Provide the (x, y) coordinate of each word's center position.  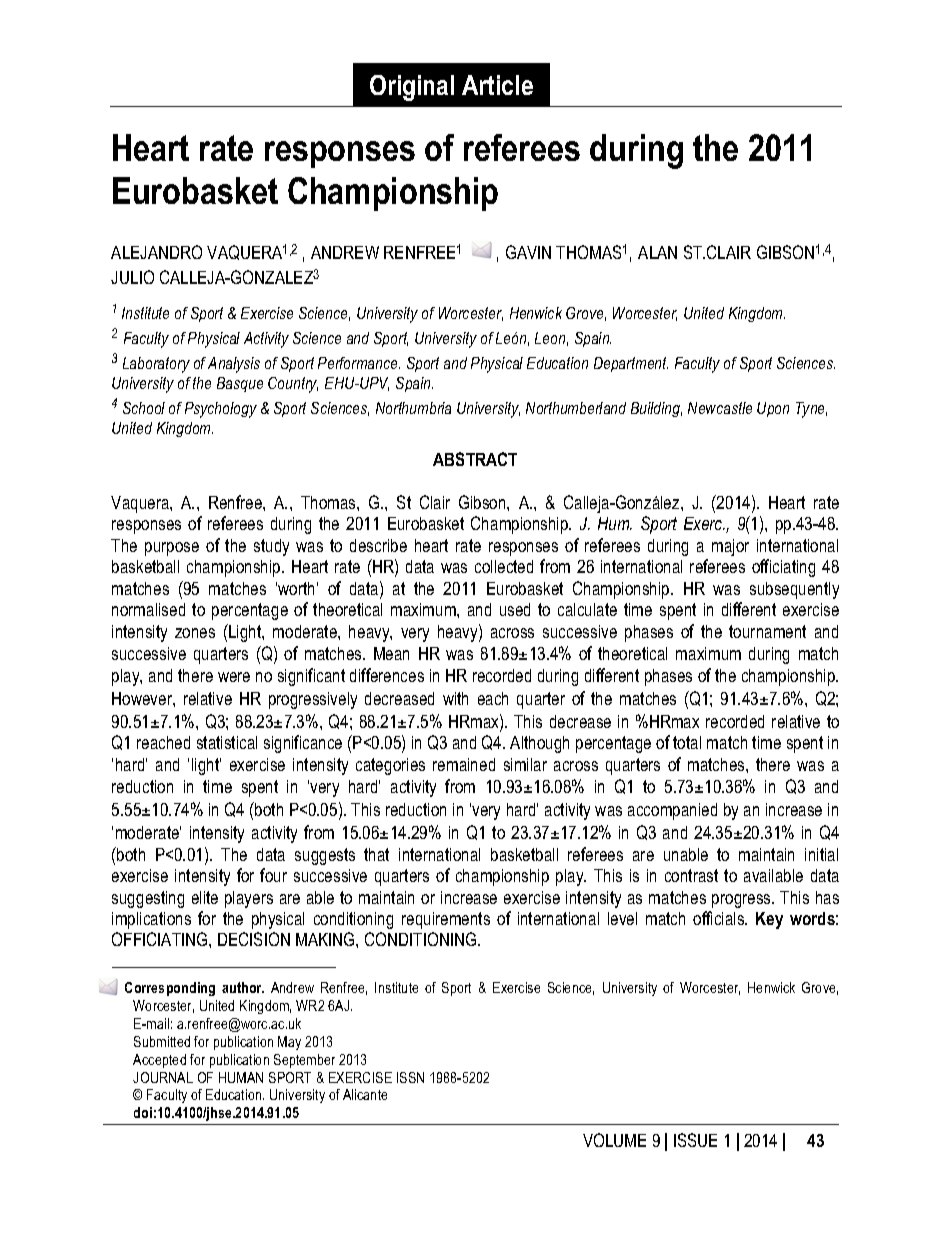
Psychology (221, 410)
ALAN (657, 252)
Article (497, 85)
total (687, 742)
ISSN (410, 1077)
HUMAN (241, 1077)
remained (464, 764)
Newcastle (720, 408)
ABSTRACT (475, 459)
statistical (227, 742)
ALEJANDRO (156, 252)
